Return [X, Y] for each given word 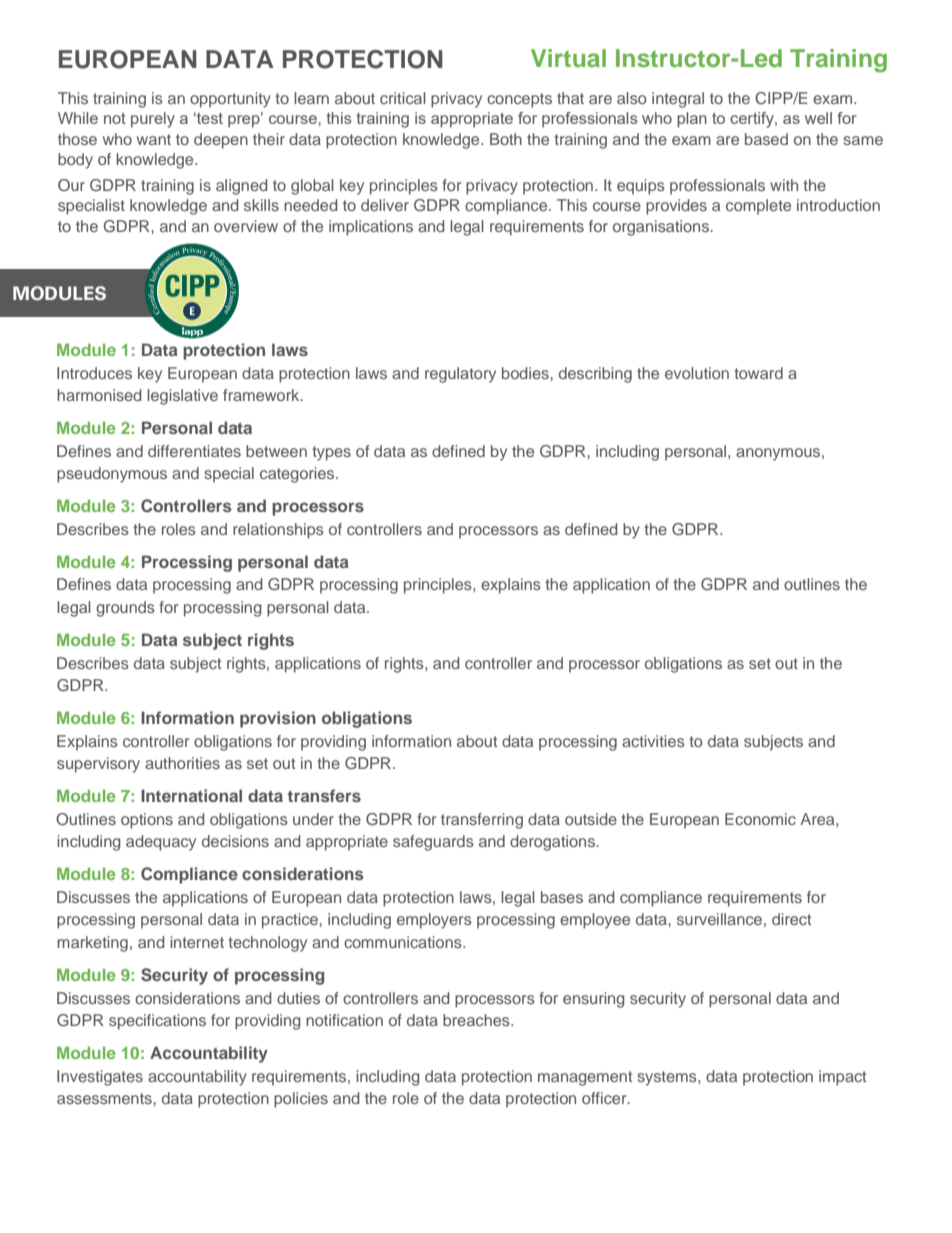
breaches [477, 1020]
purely [153, 120]
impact [842, 1078]
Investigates [100, 1078]
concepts [519, 100]
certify [753, 120]
